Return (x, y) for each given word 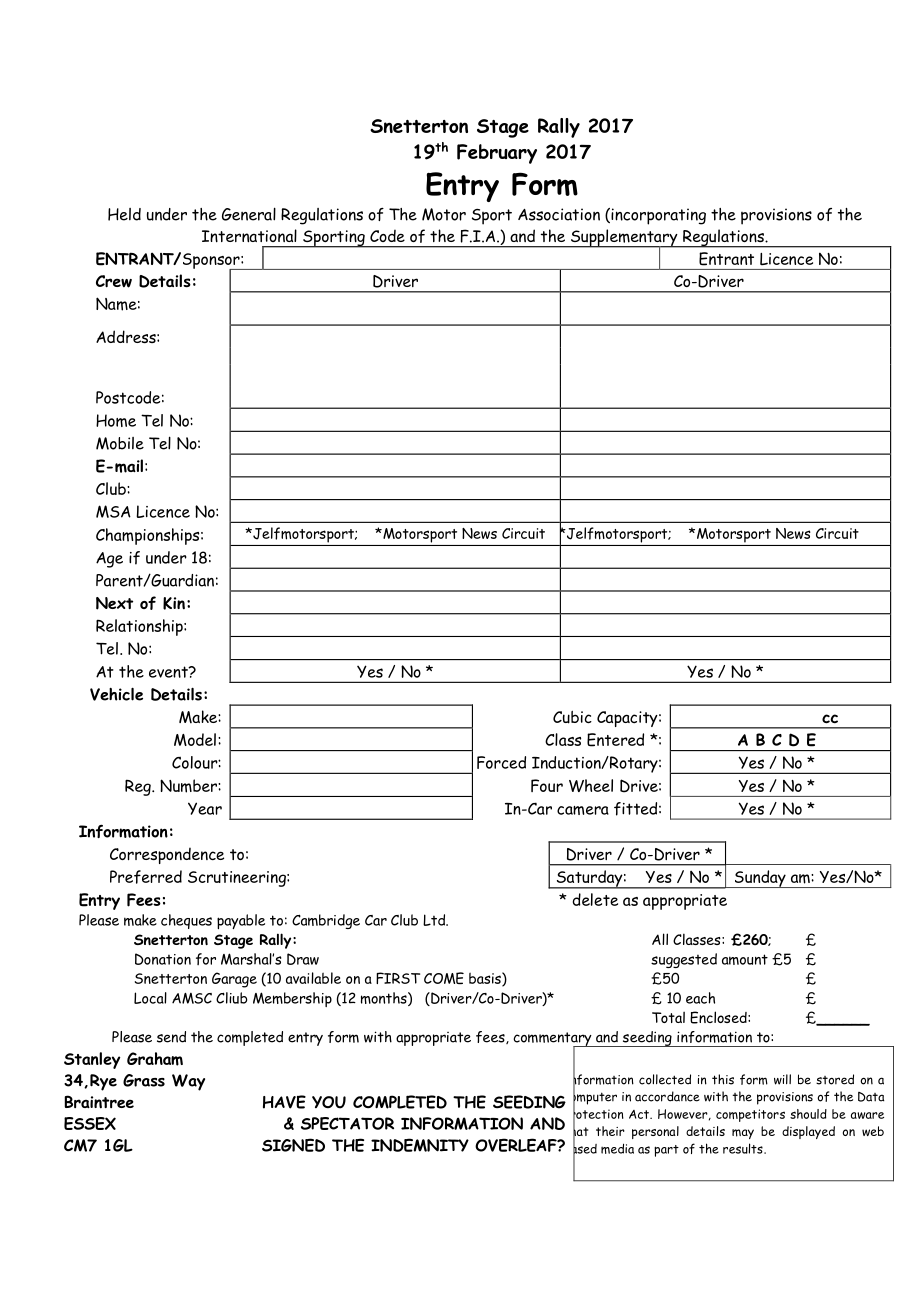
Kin (174, 603)
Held (124, 214)
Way (188, 1082)
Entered (615, 740)
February (497, 154)
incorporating (657, 216)
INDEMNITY (420, 1145)
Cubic (572, 717)
